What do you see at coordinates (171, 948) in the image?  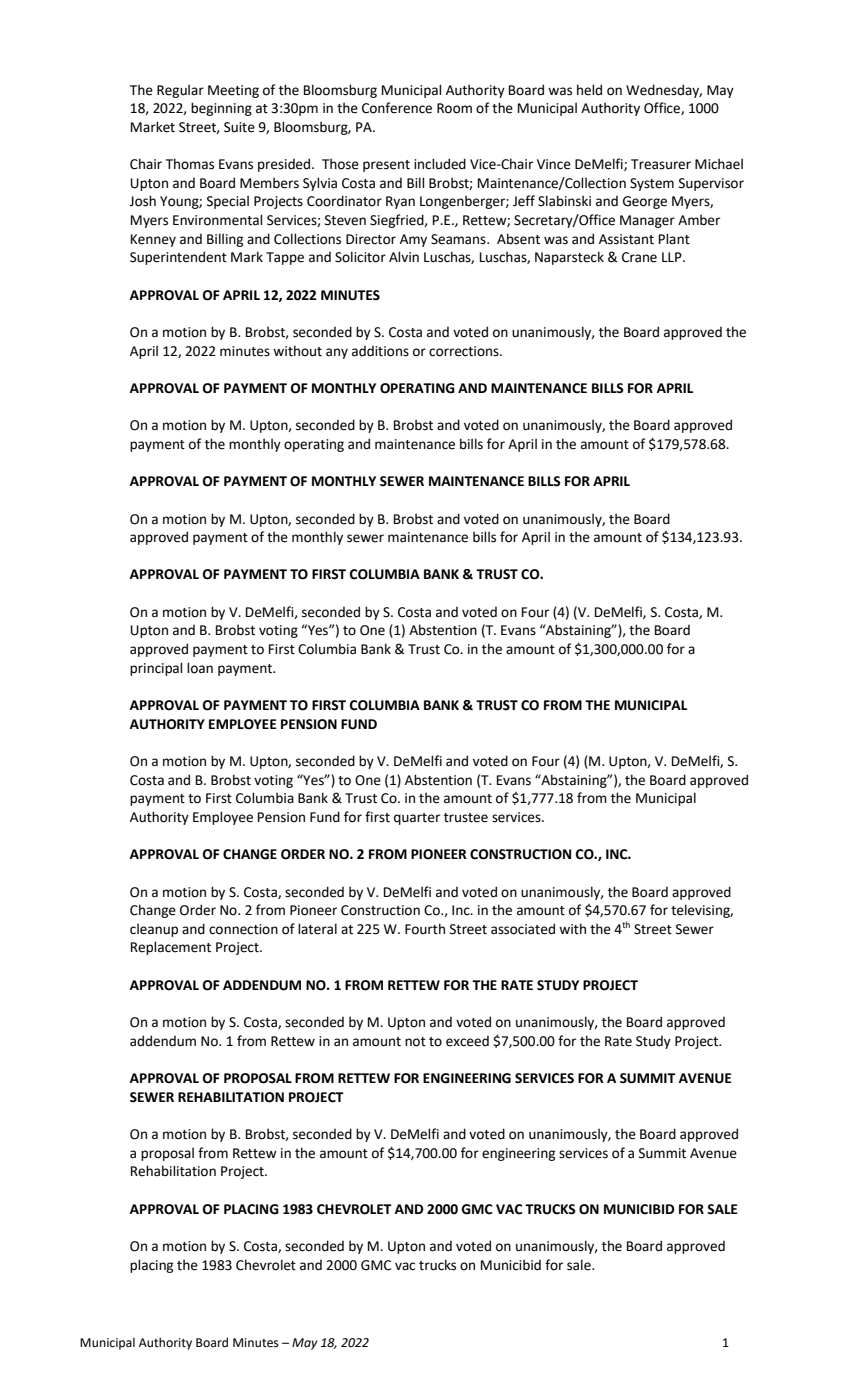 I see `Replacement` at bounding box center [171, 948].
